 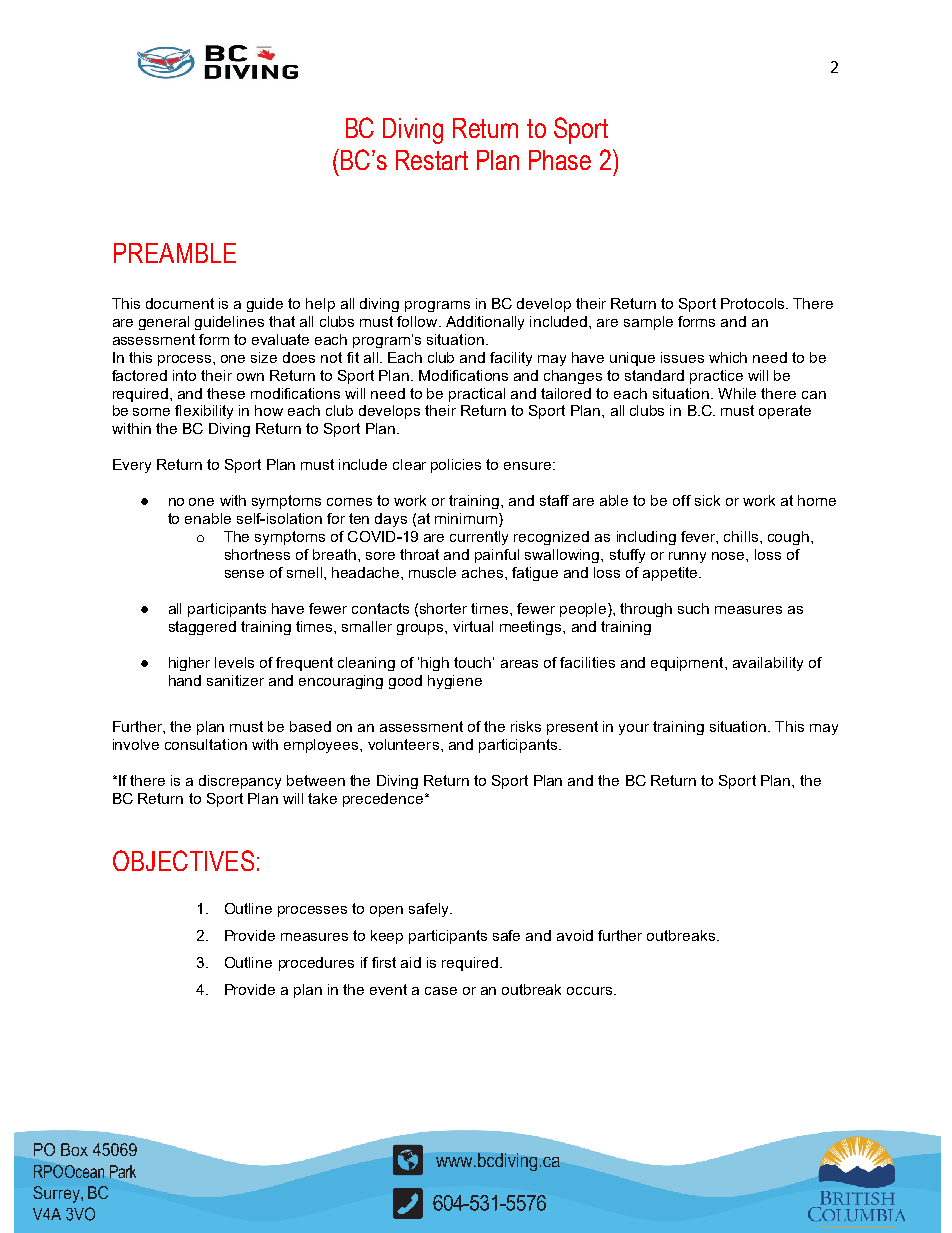 What do you see at coordinates (204, 412) in the screenshot?
I see `flexibility` at bounding box center [204, 412].
